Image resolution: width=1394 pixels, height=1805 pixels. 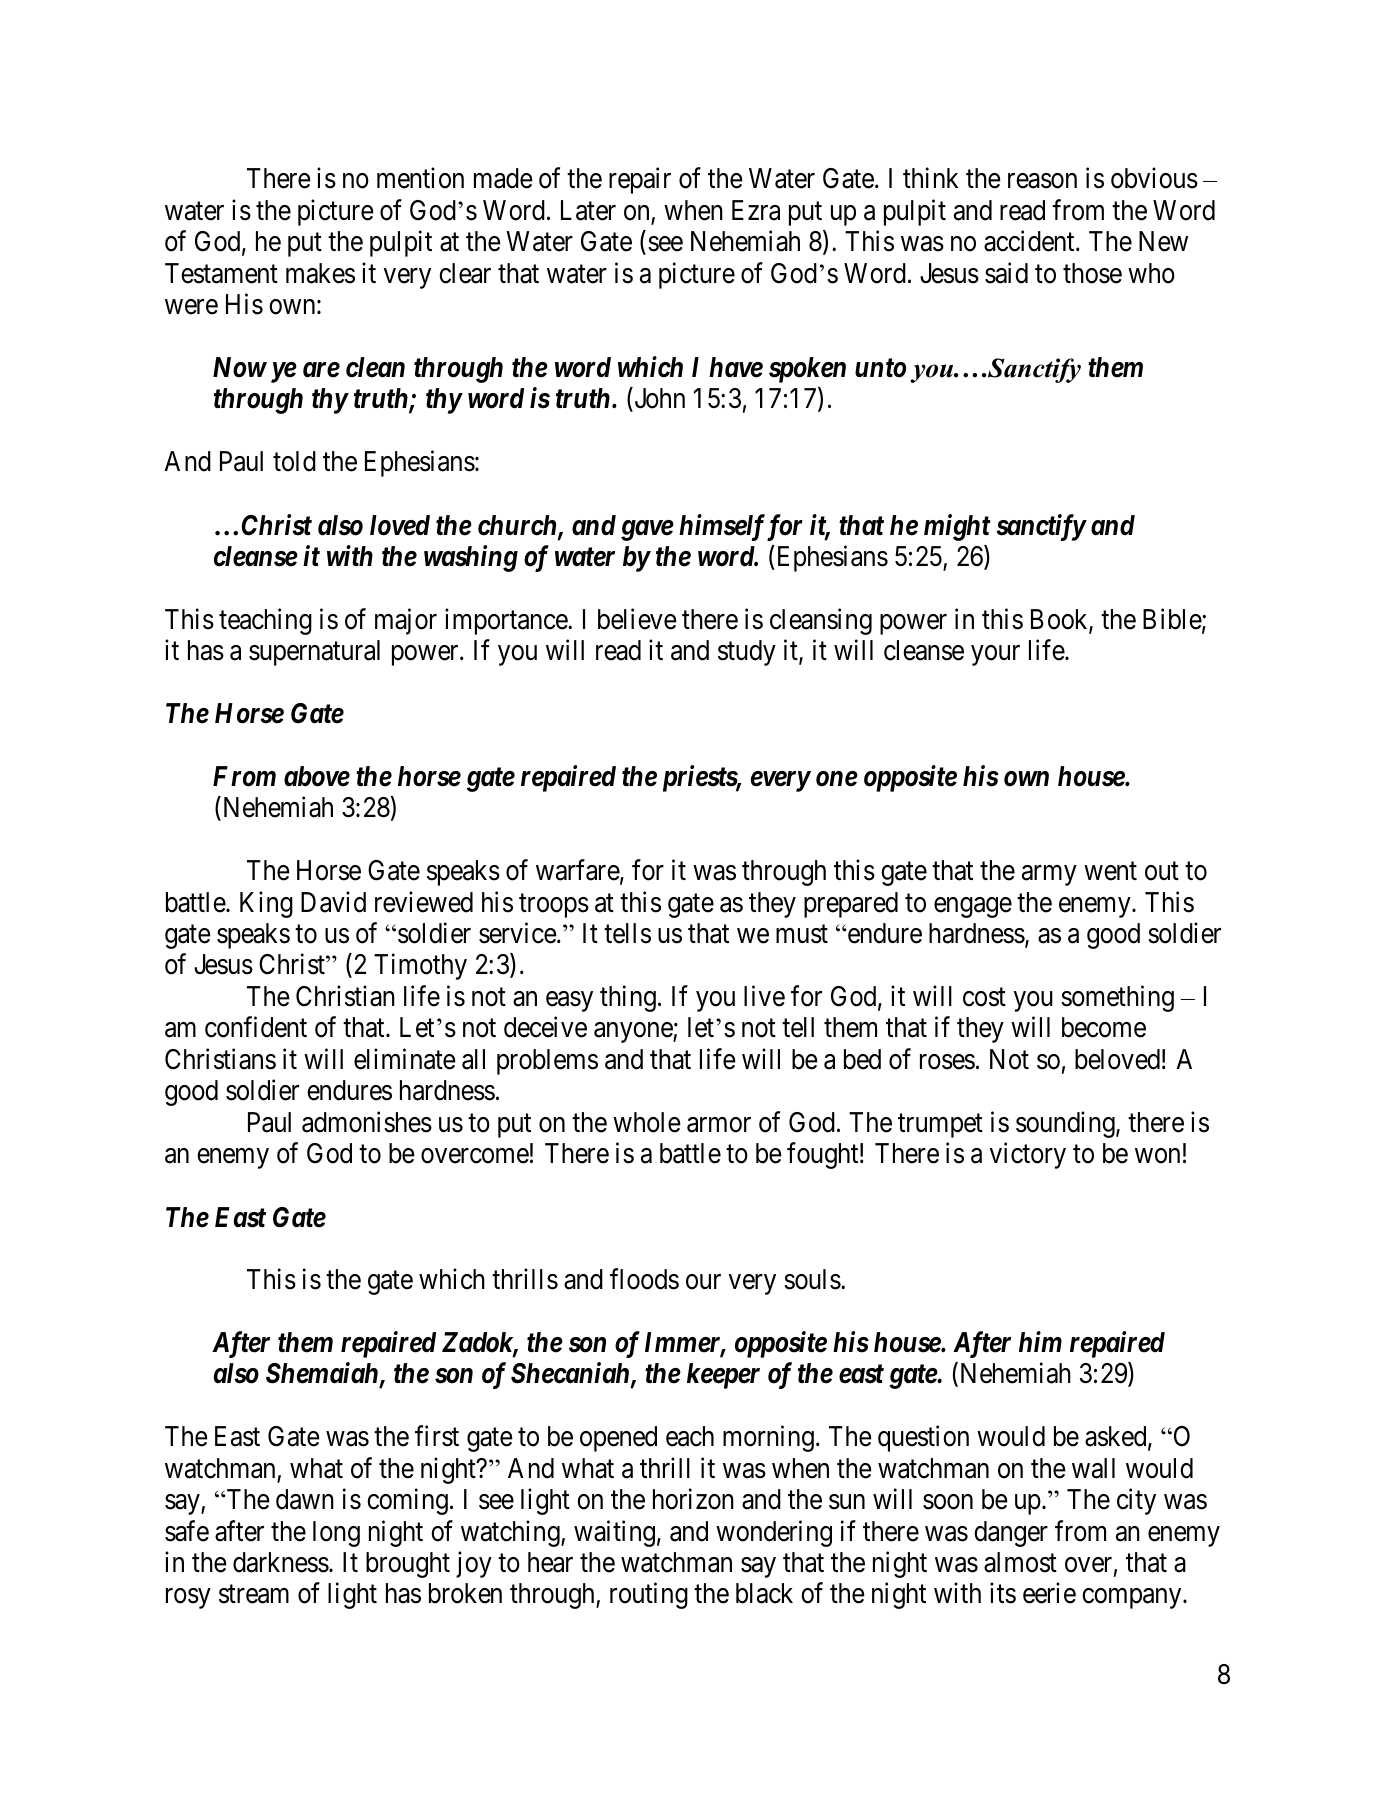 I want to click on whole, so click(x=647, y=1122).
